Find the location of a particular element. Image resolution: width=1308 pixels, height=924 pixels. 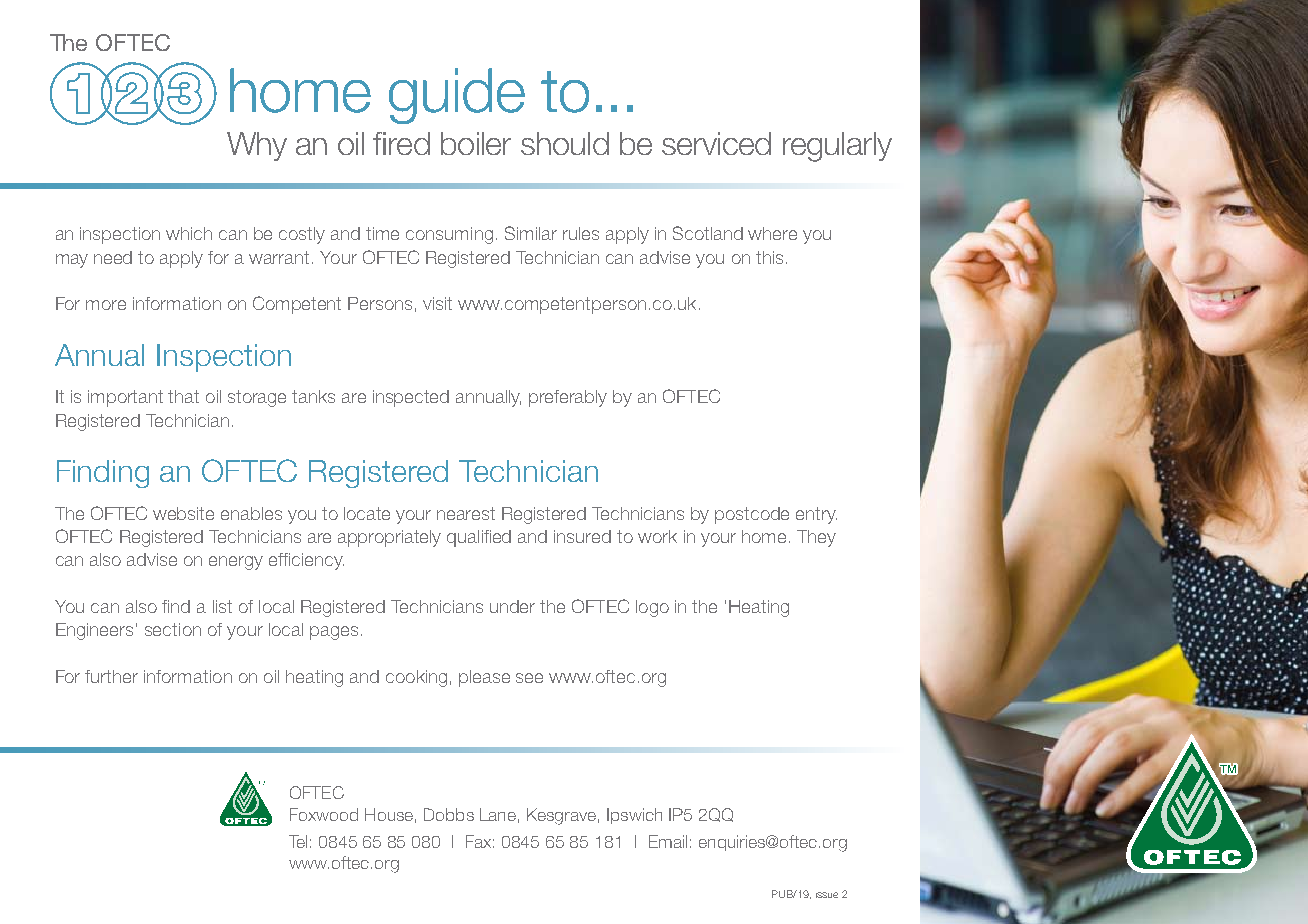

serviced is located at coordinates (716, 143).
